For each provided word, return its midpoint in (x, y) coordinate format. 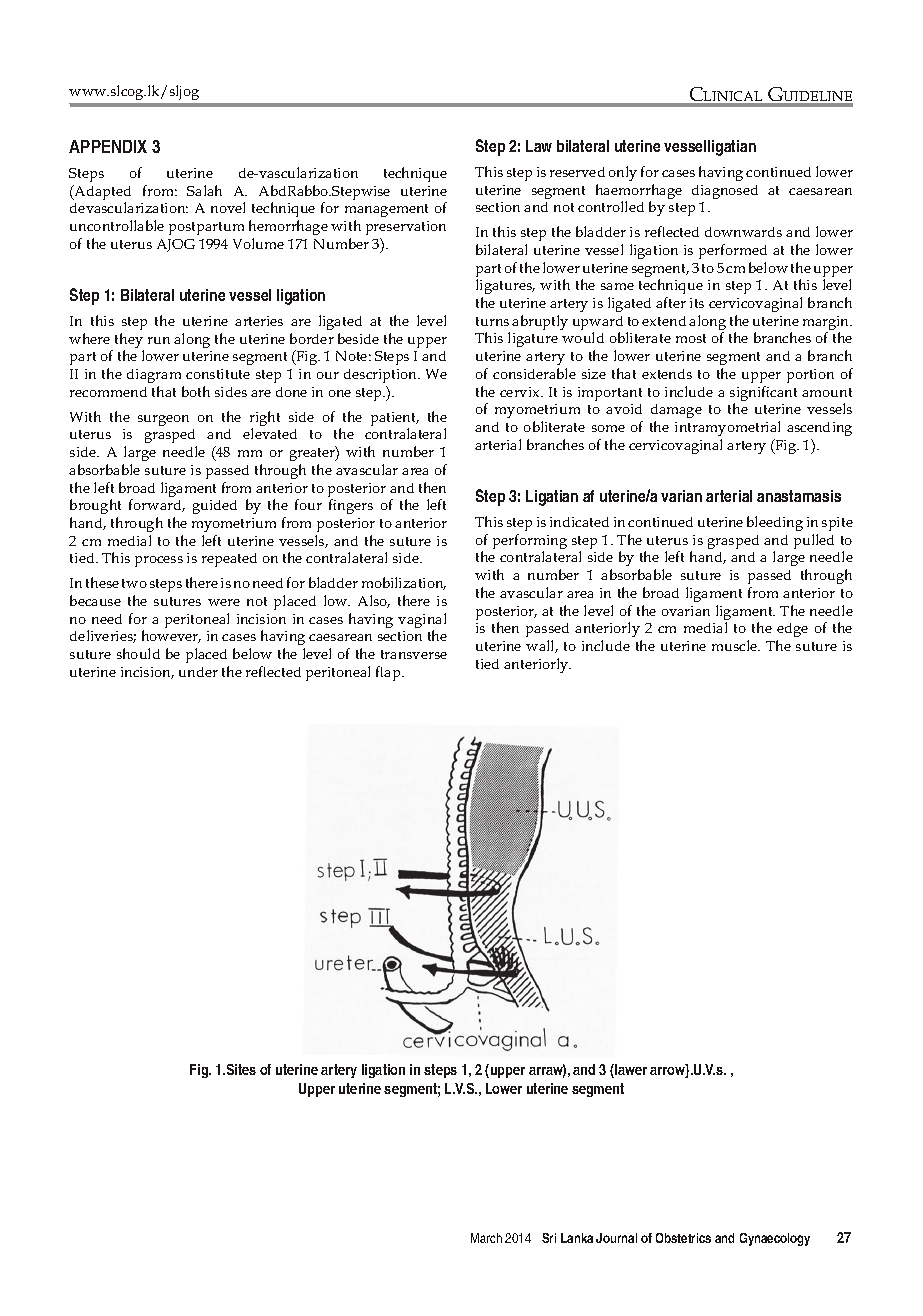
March (486, 1238)
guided (215, 507)
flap (389, 673)
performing (530, 543)
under (198, 672)
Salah (204, 190)
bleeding (775, 523)
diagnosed (725, 192)
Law (539, 146)
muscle (736, 645)
